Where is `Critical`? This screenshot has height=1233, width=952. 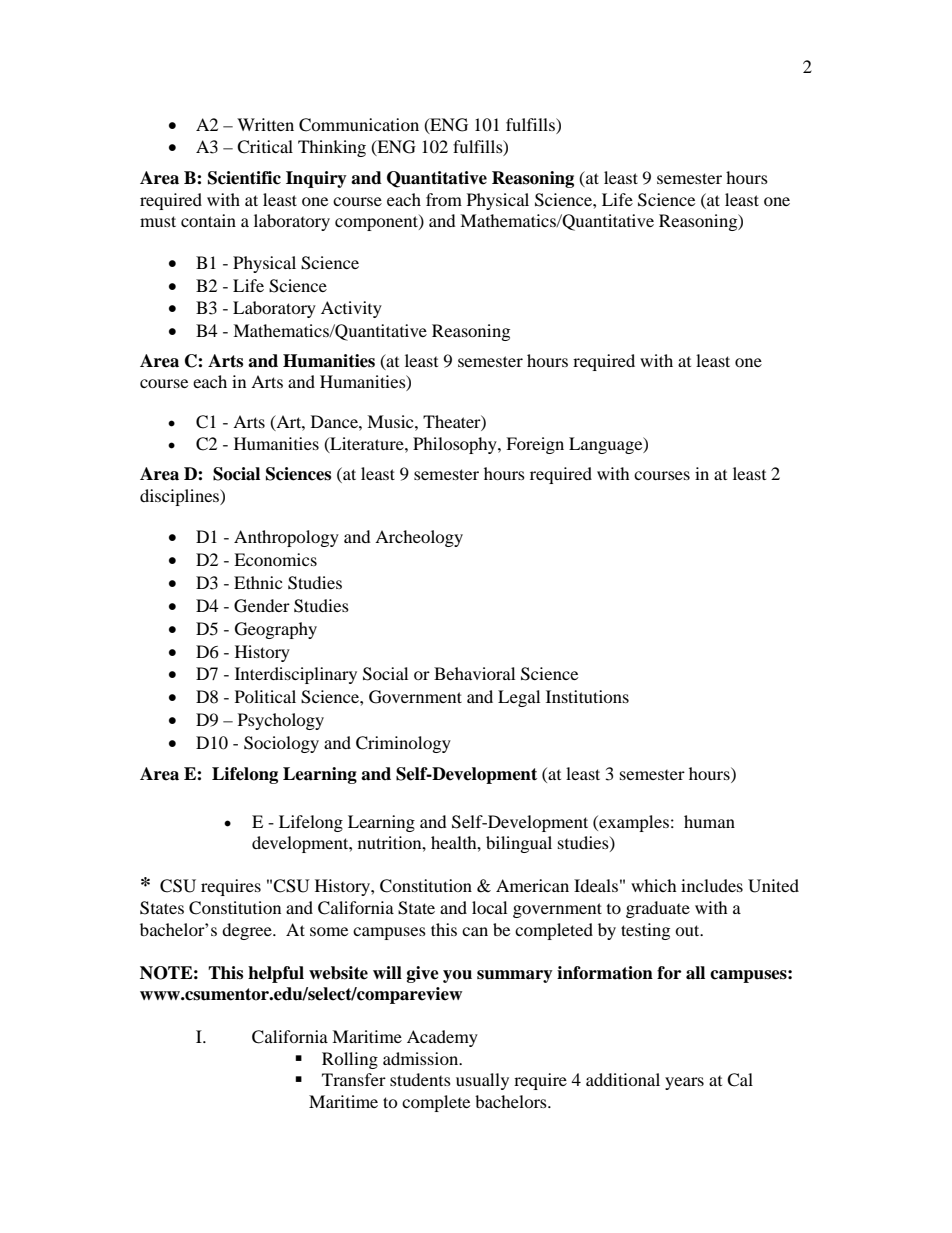 Critical is located at coordinates (265, 147).
